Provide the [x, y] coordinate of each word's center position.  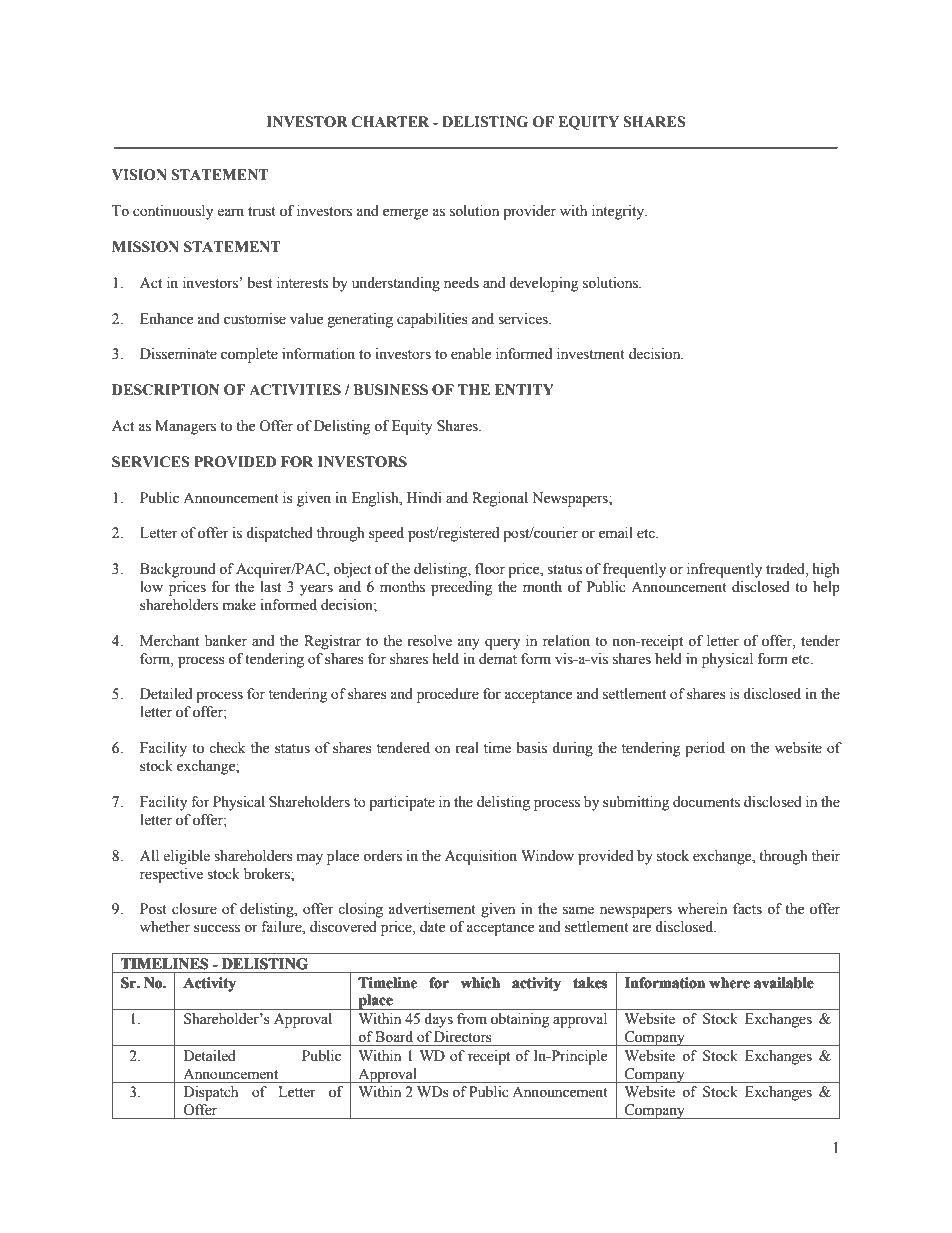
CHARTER [390, 122]
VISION [139, 175]
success [217, 928]
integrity [619, 212]
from [472, 1019]
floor [490, 569]
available [784, 983]
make [239, 605]
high [826, 570]
